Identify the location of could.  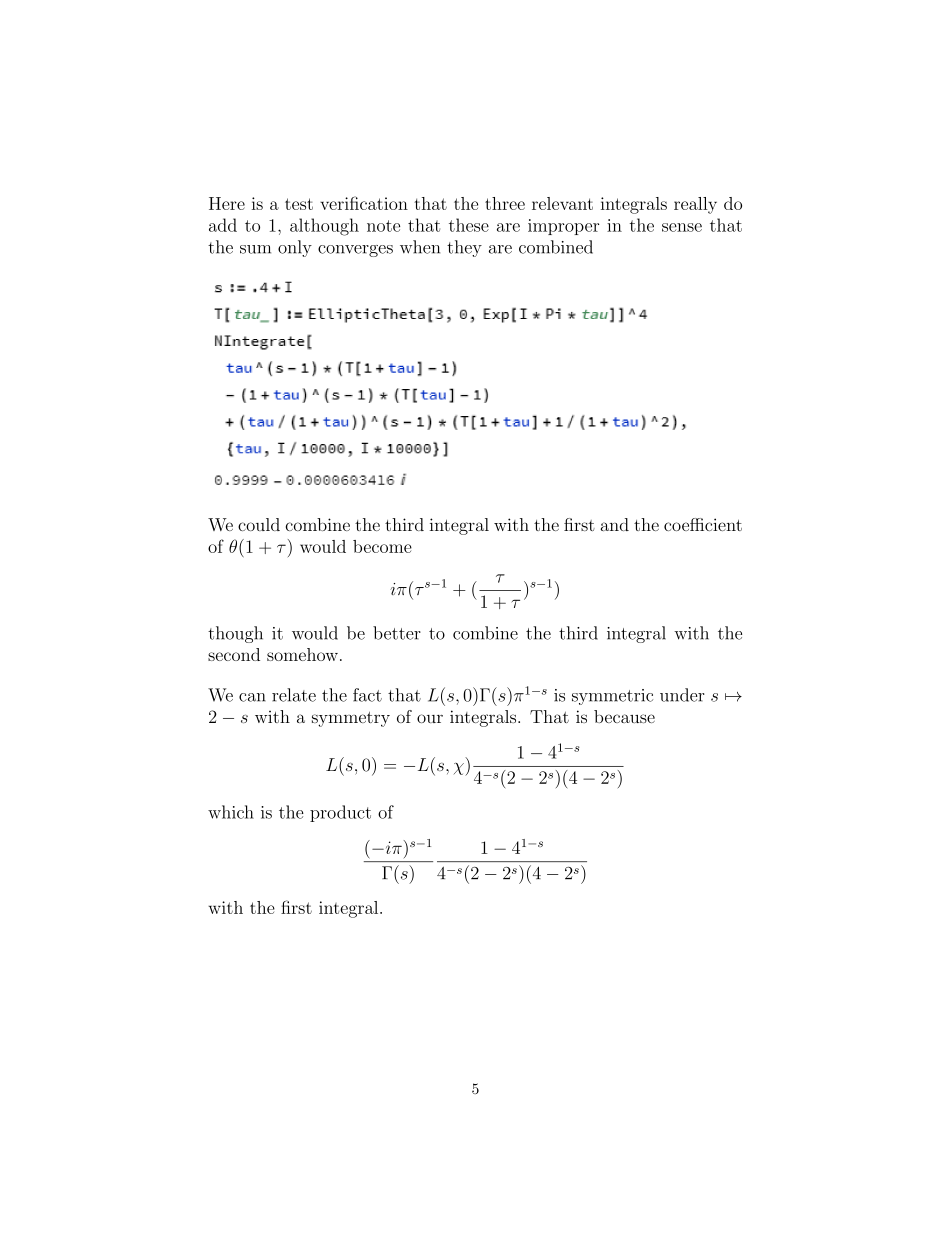
(259, 524).
